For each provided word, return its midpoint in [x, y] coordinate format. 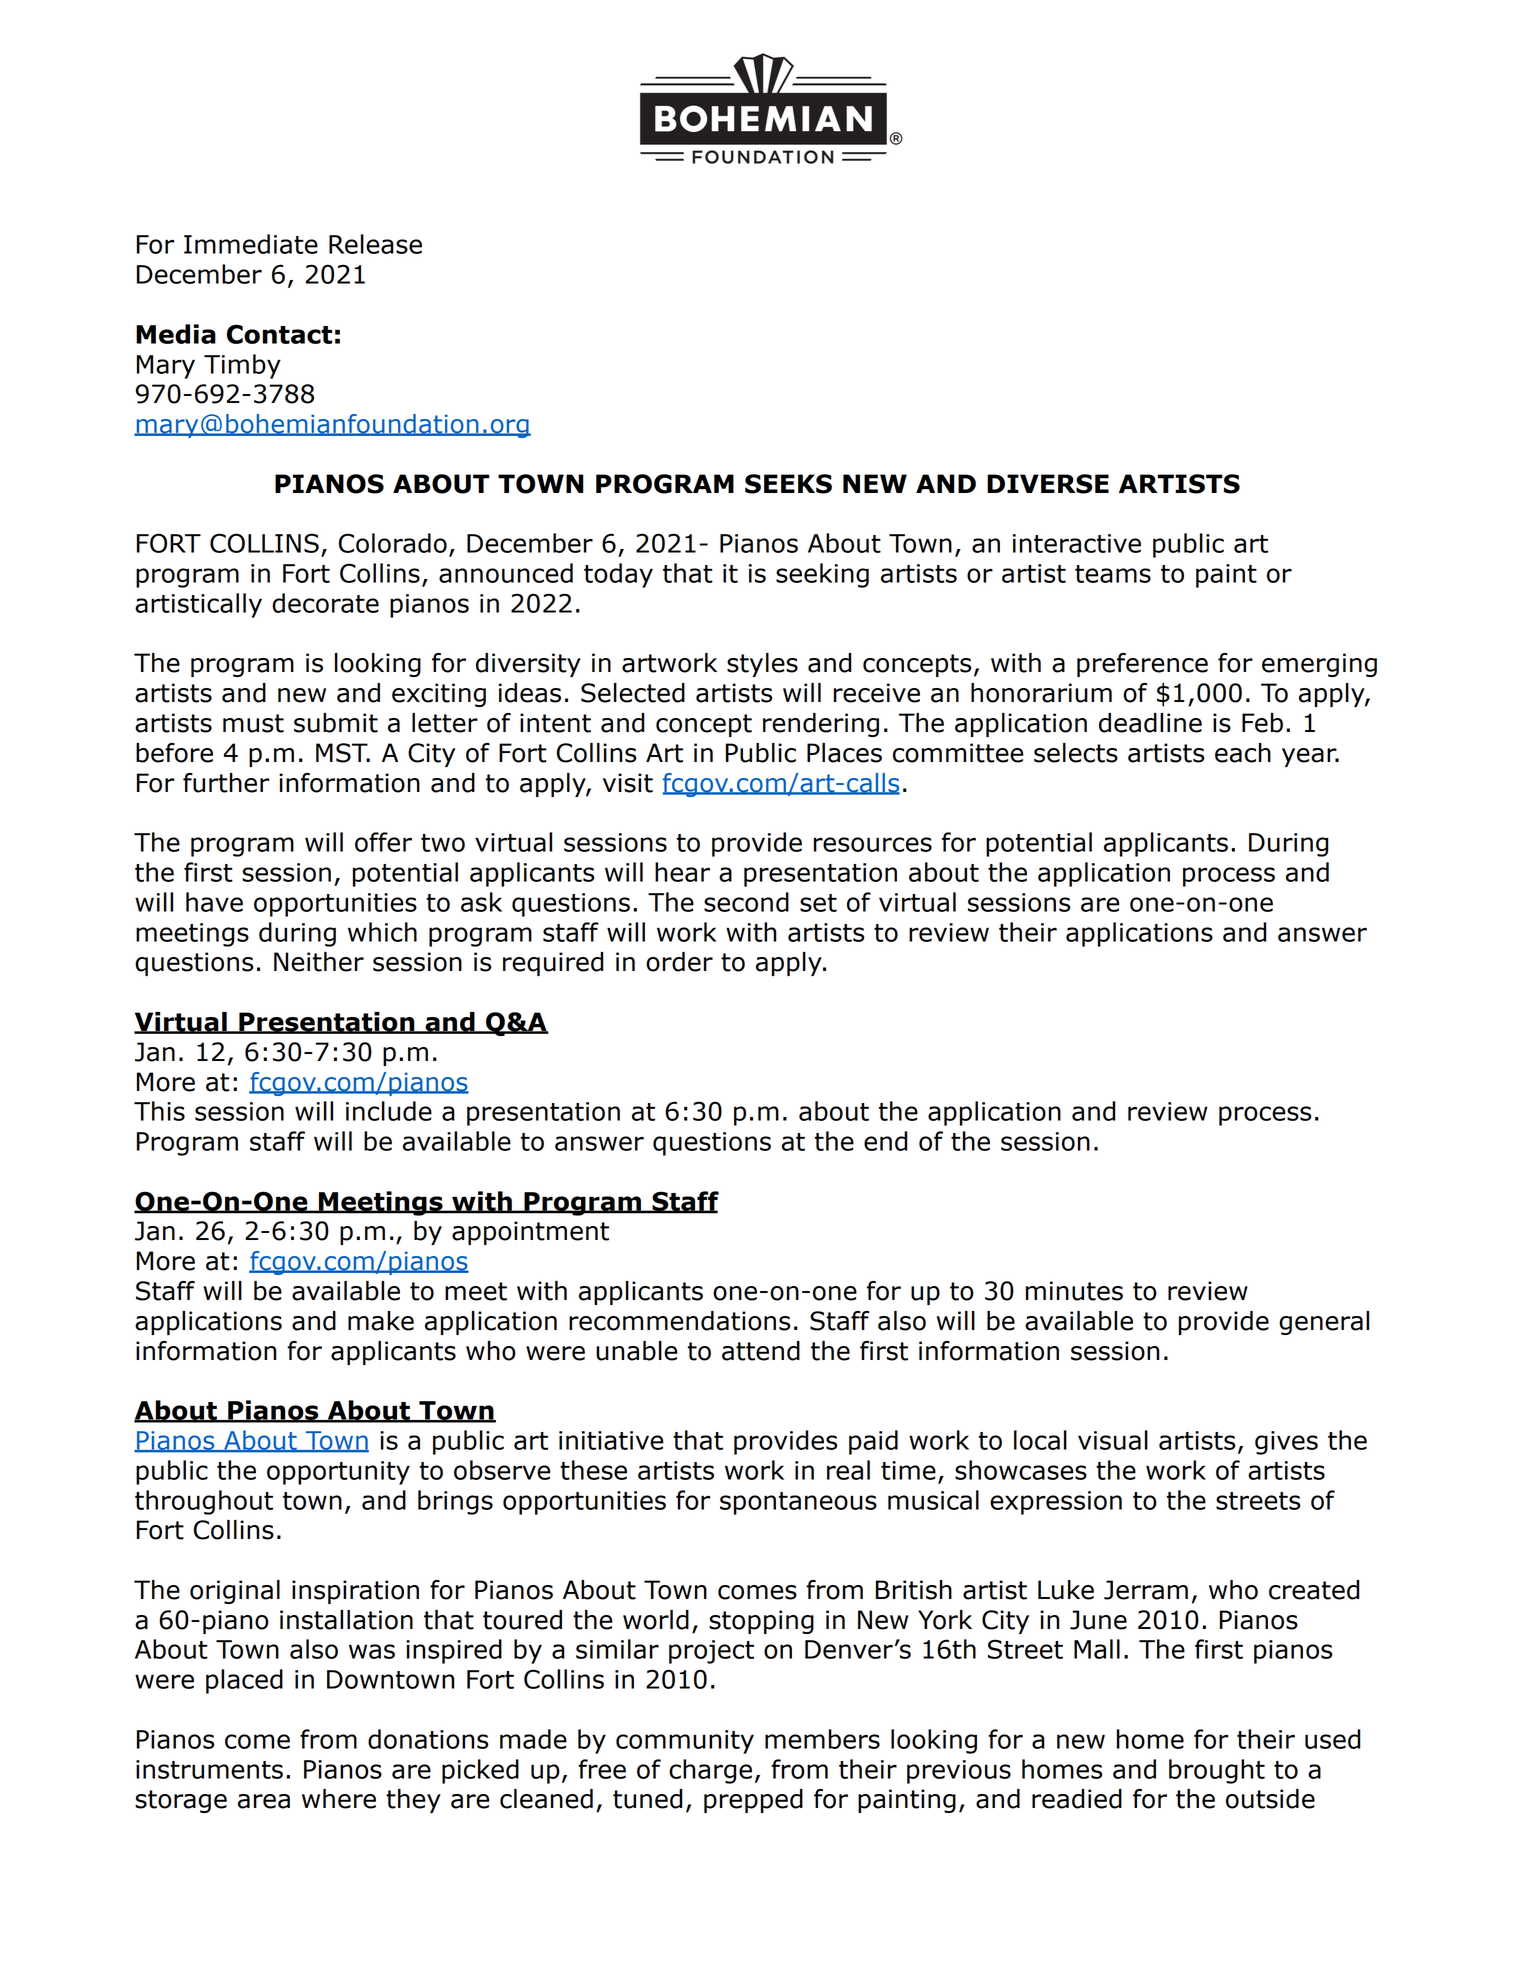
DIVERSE [1048, 484]
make [381, 1321]
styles [762, 665]
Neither [319, 962]
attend [761, 1351]
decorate [325, 603]
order [679, 962]
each [1243, 753]
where [339, 1799]
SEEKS [788, 484]
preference [1142, 665]
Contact [279, 334]
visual [1113, 1440]
